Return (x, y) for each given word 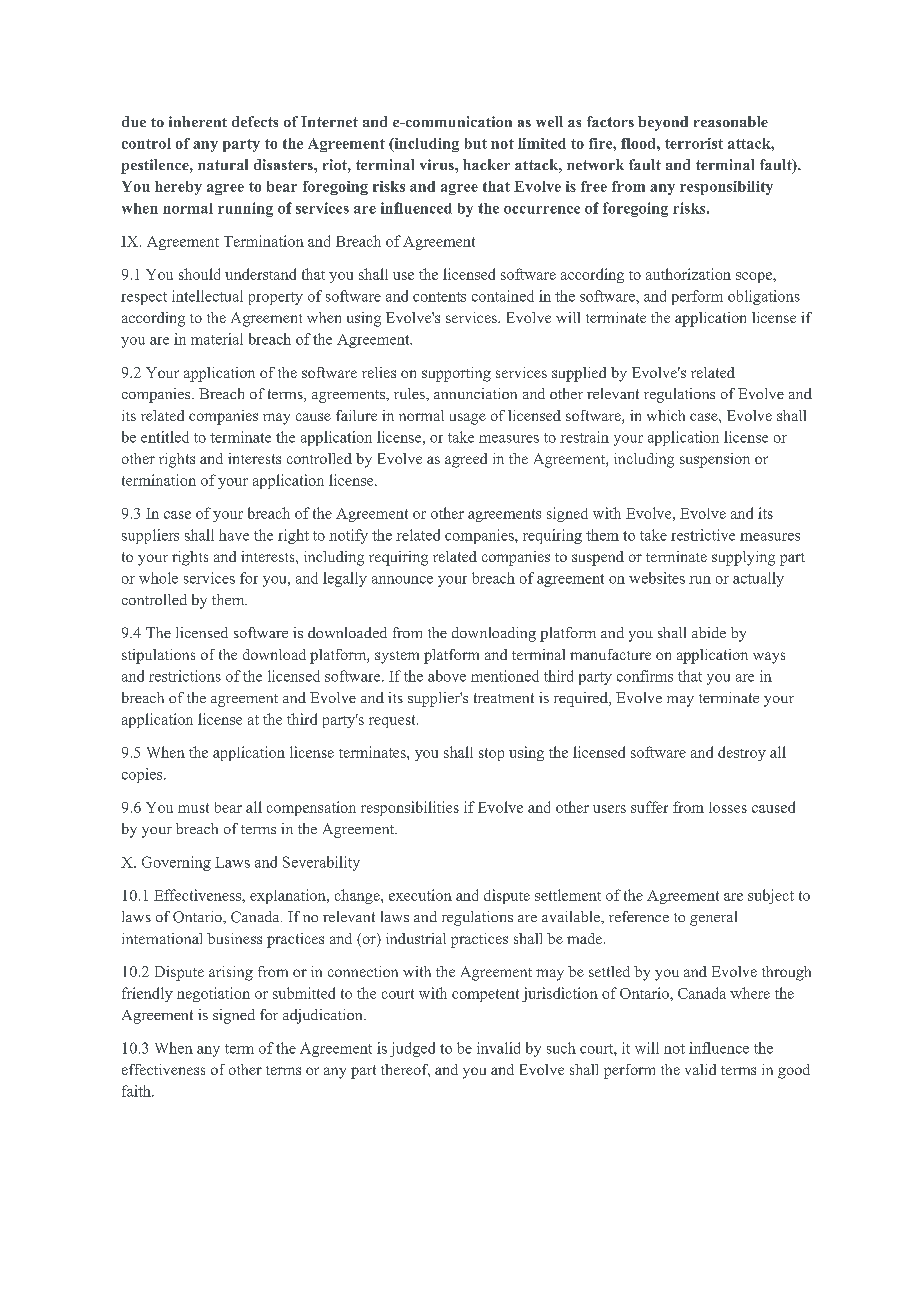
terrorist (694, 143)
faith (137, 1091)
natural (223, 164)
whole (158, 578)
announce (402, 580)
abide (709, 632)
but (476, 143)
